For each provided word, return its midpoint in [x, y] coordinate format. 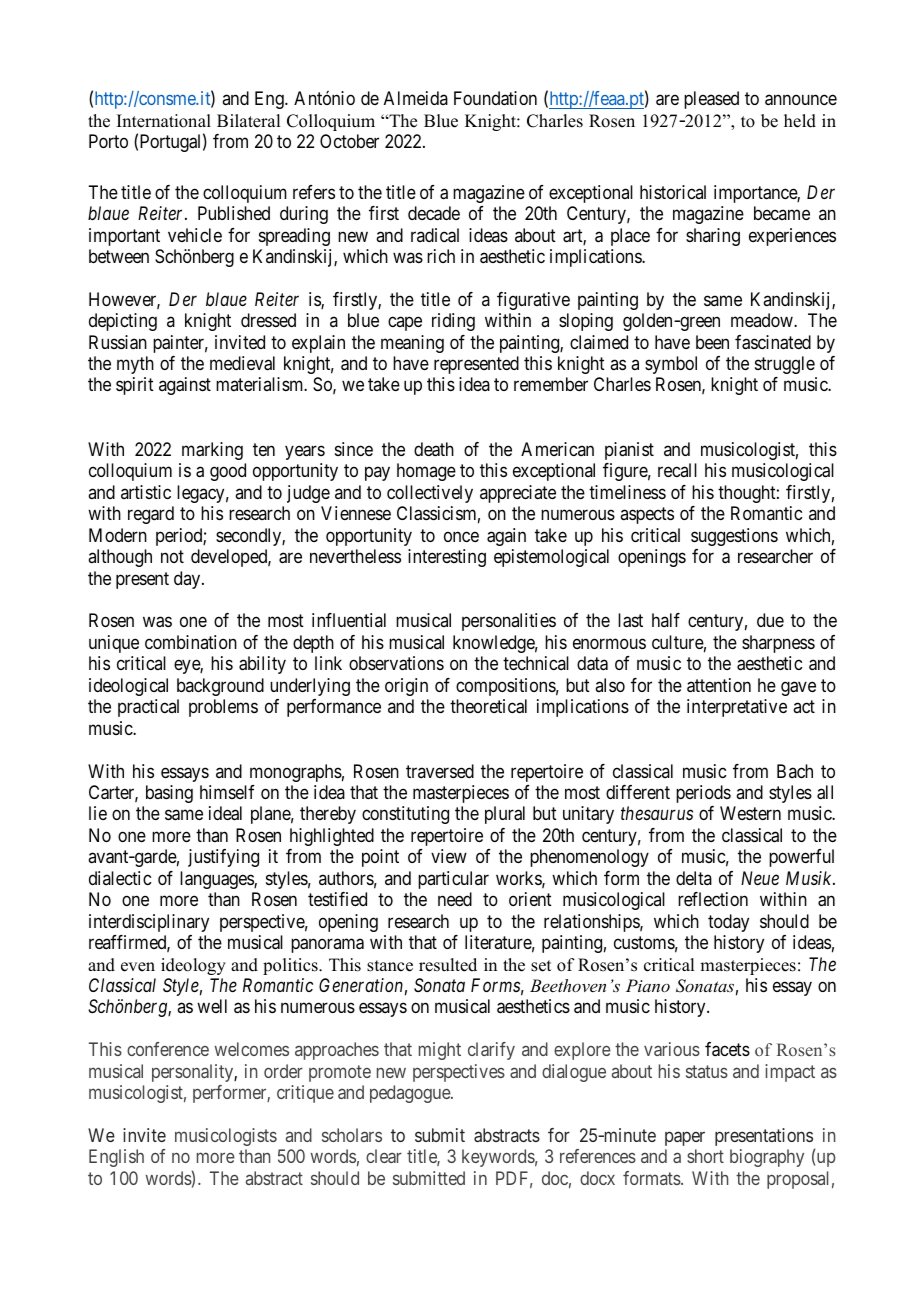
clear [384, 1156]
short [705, 1156]
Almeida [416, 98]
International [164, 121]
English [116, 1158]
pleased [711, 100]
